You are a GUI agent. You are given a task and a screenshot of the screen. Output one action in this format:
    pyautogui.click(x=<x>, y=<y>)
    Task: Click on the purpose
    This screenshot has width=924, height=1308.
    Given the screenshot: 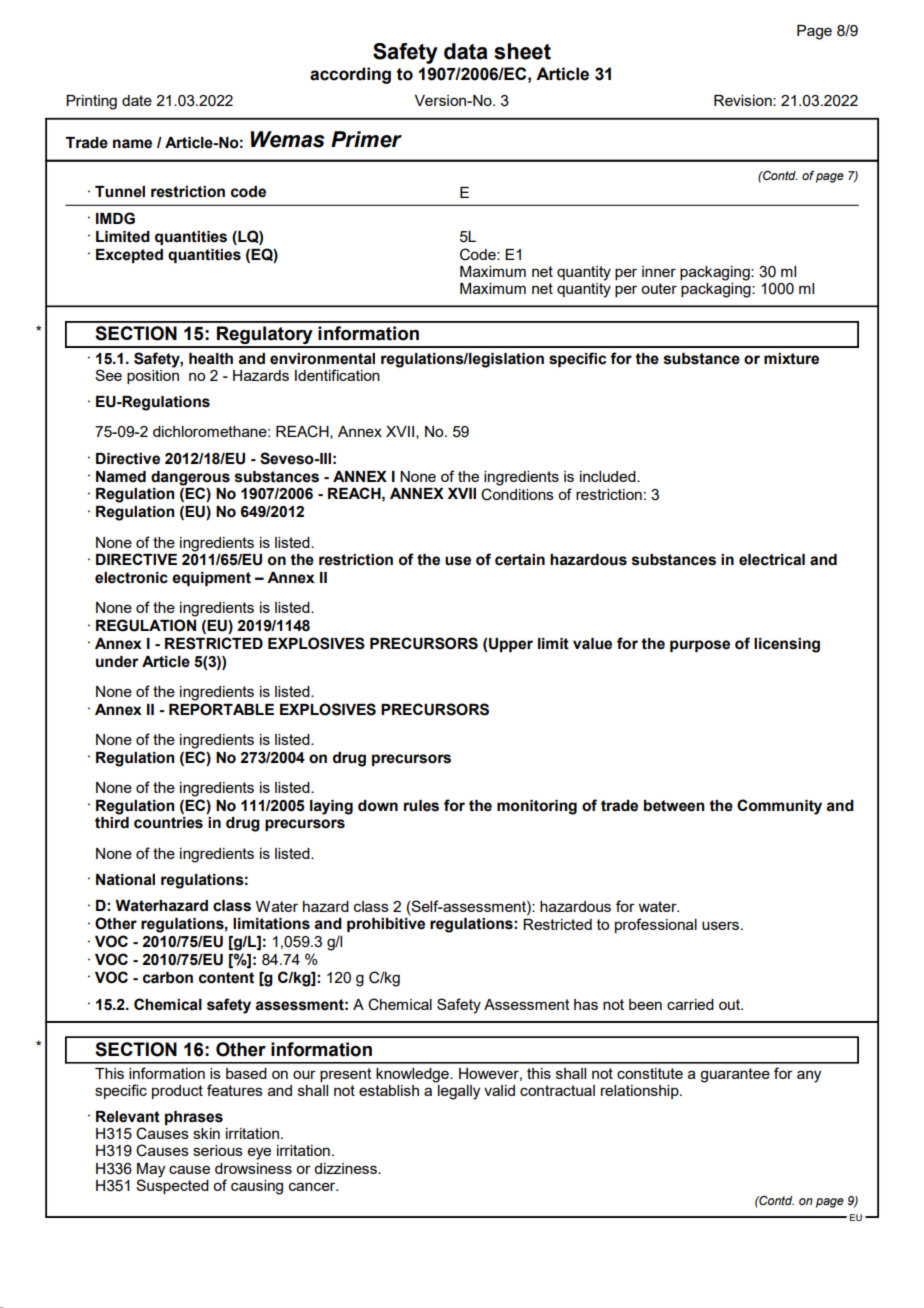 What is the action you would take?
    pyautogui.click(x=700, y=646)
